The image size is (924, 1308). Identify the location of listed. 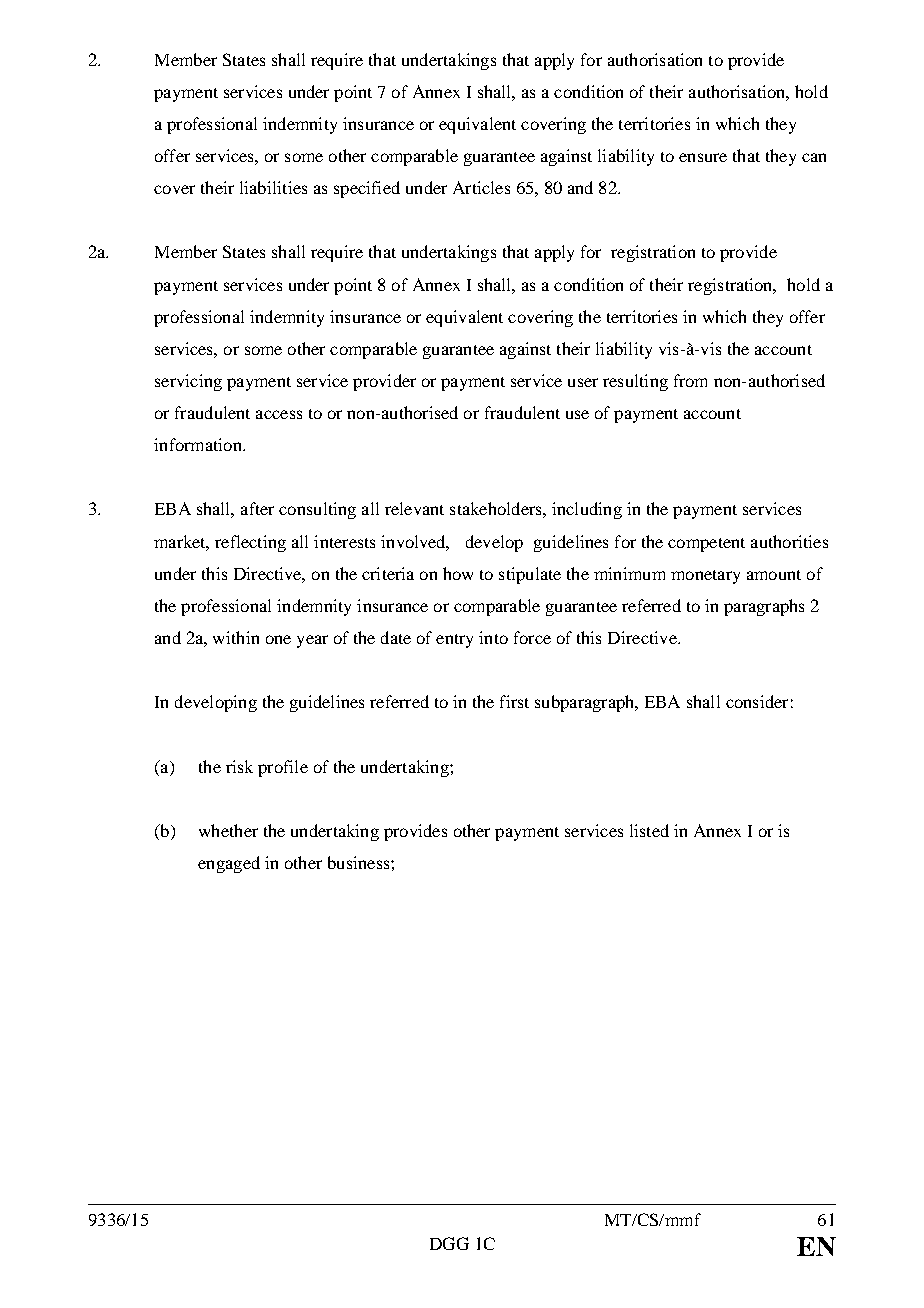
(649, 830).
